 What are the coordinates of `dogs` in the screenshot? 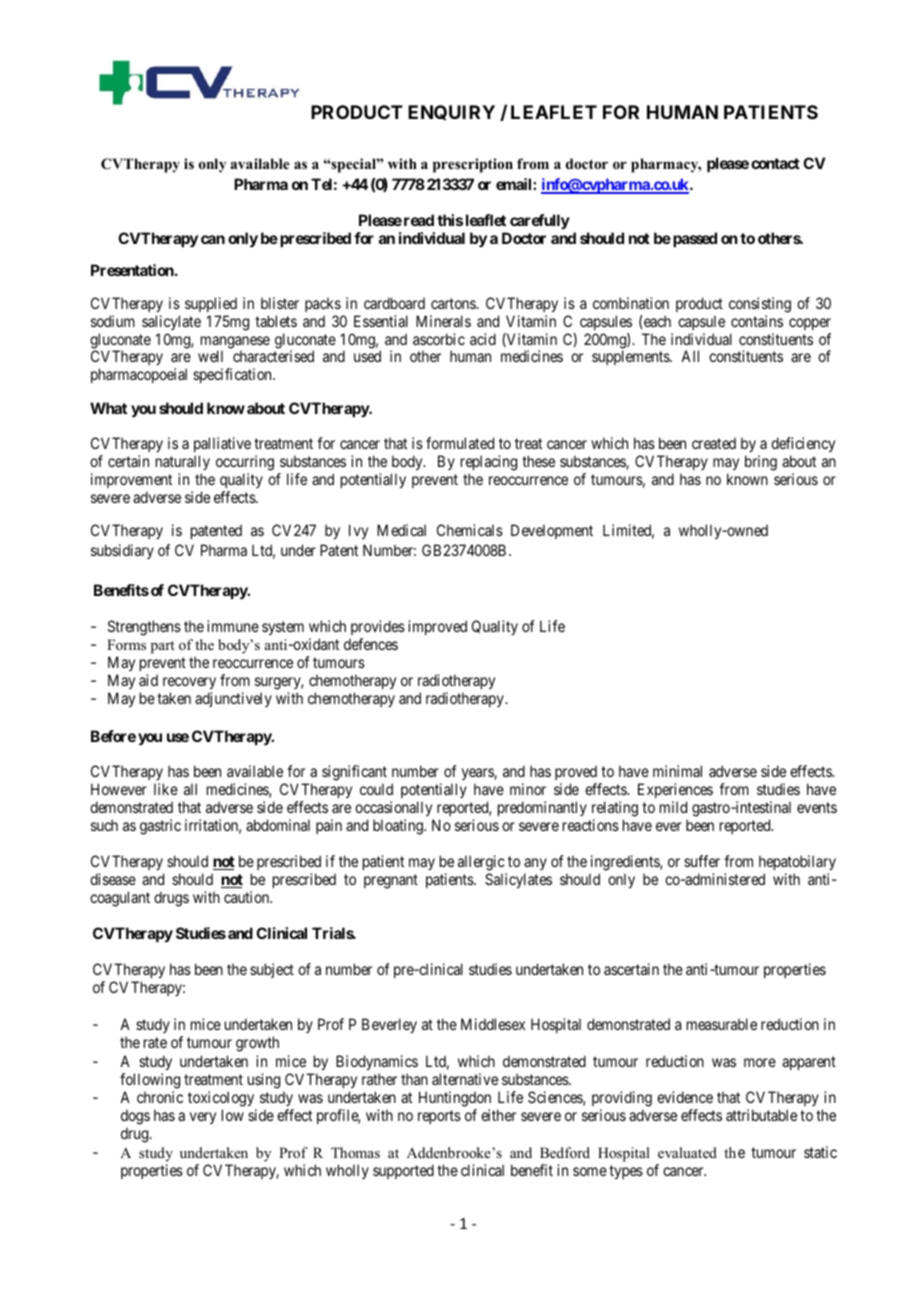 It's located at (135, 1118).
